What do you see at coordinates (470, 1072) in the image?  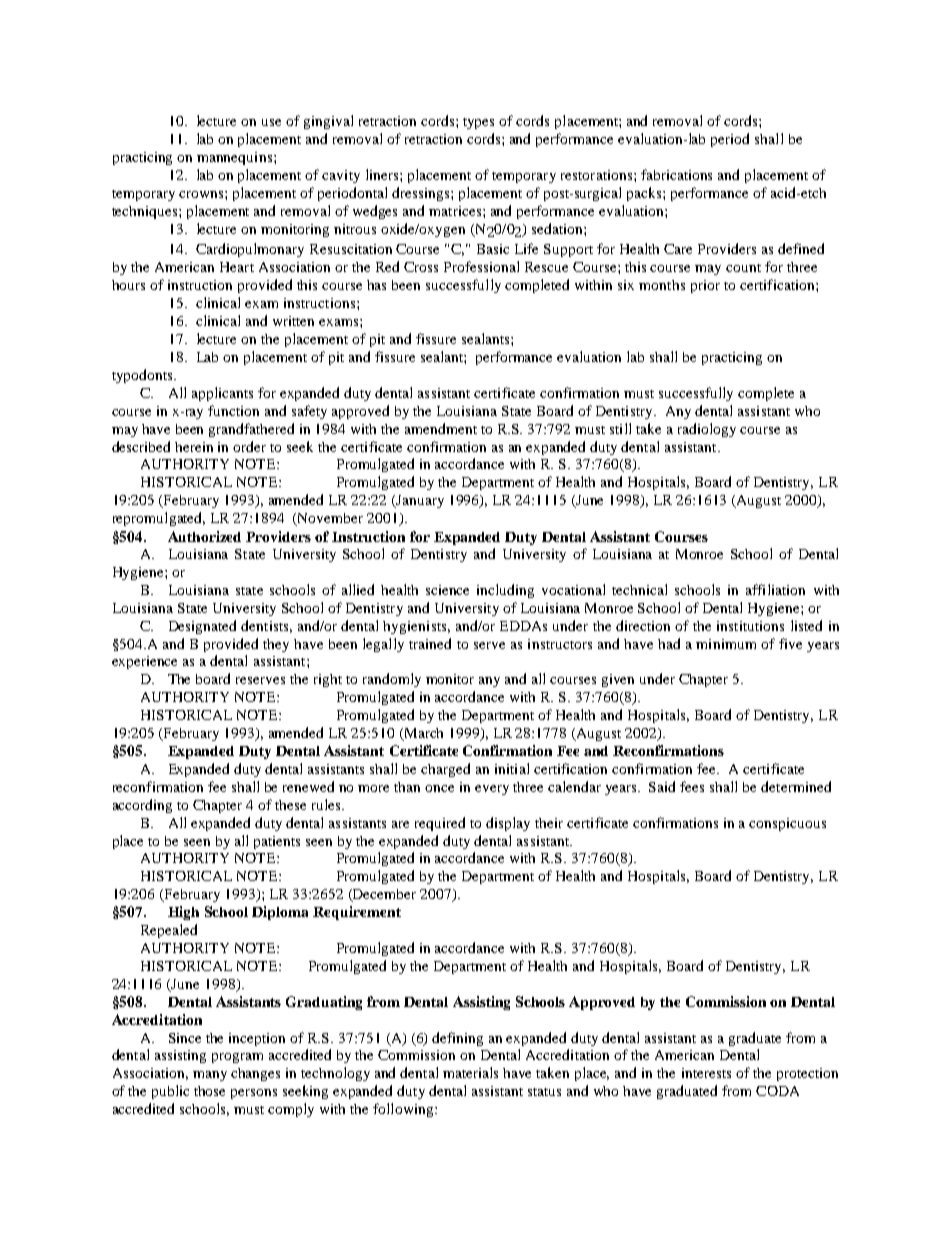 I see `materials` at bounding box center [470, 1072].
